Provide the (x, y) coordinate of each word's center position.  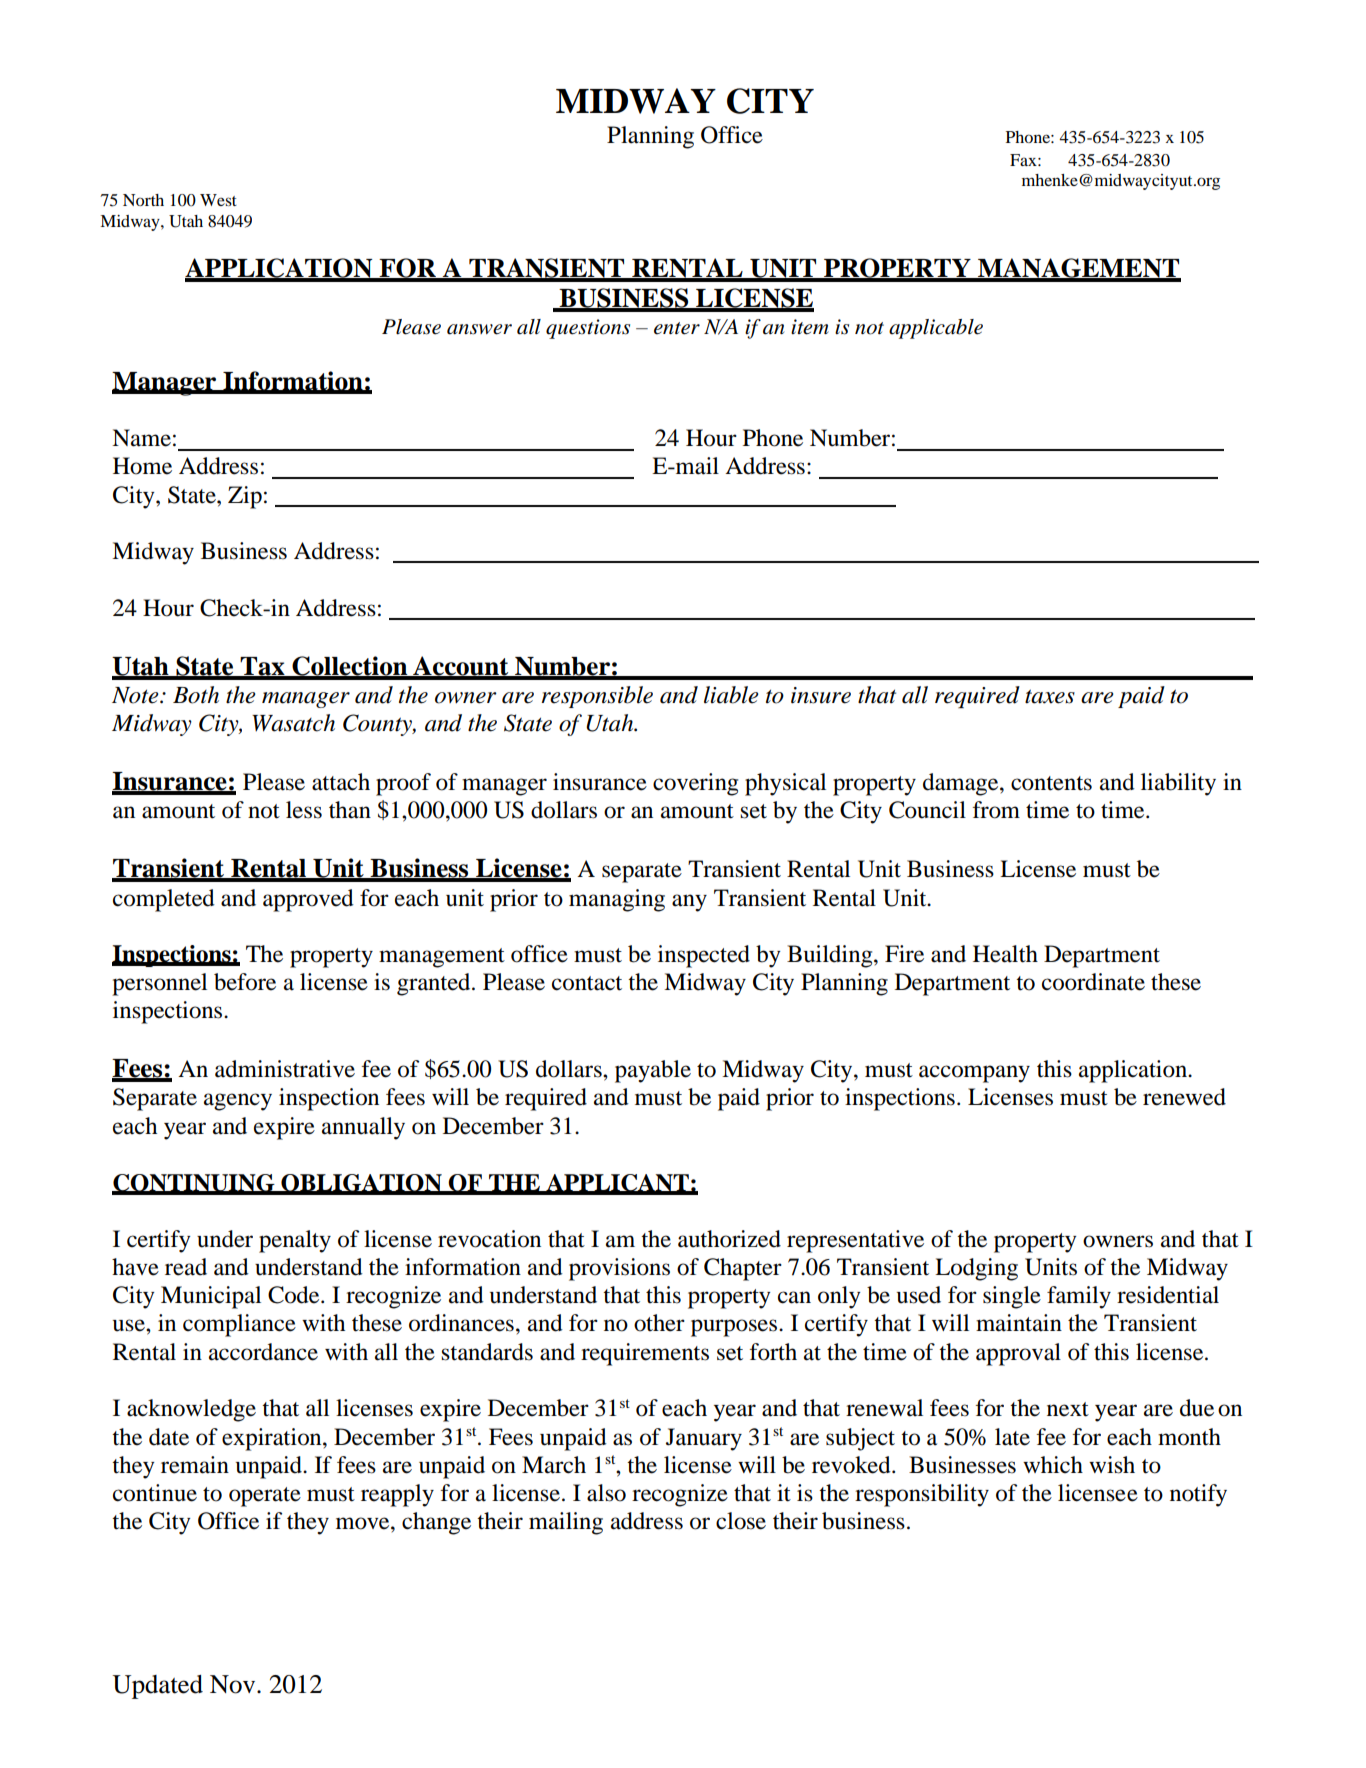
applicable (936, 329)
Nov (234, 1684)
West (218, 200)
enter (677, 328)
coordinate (1093, 982)
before (245, 982)
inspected (704, 956)
